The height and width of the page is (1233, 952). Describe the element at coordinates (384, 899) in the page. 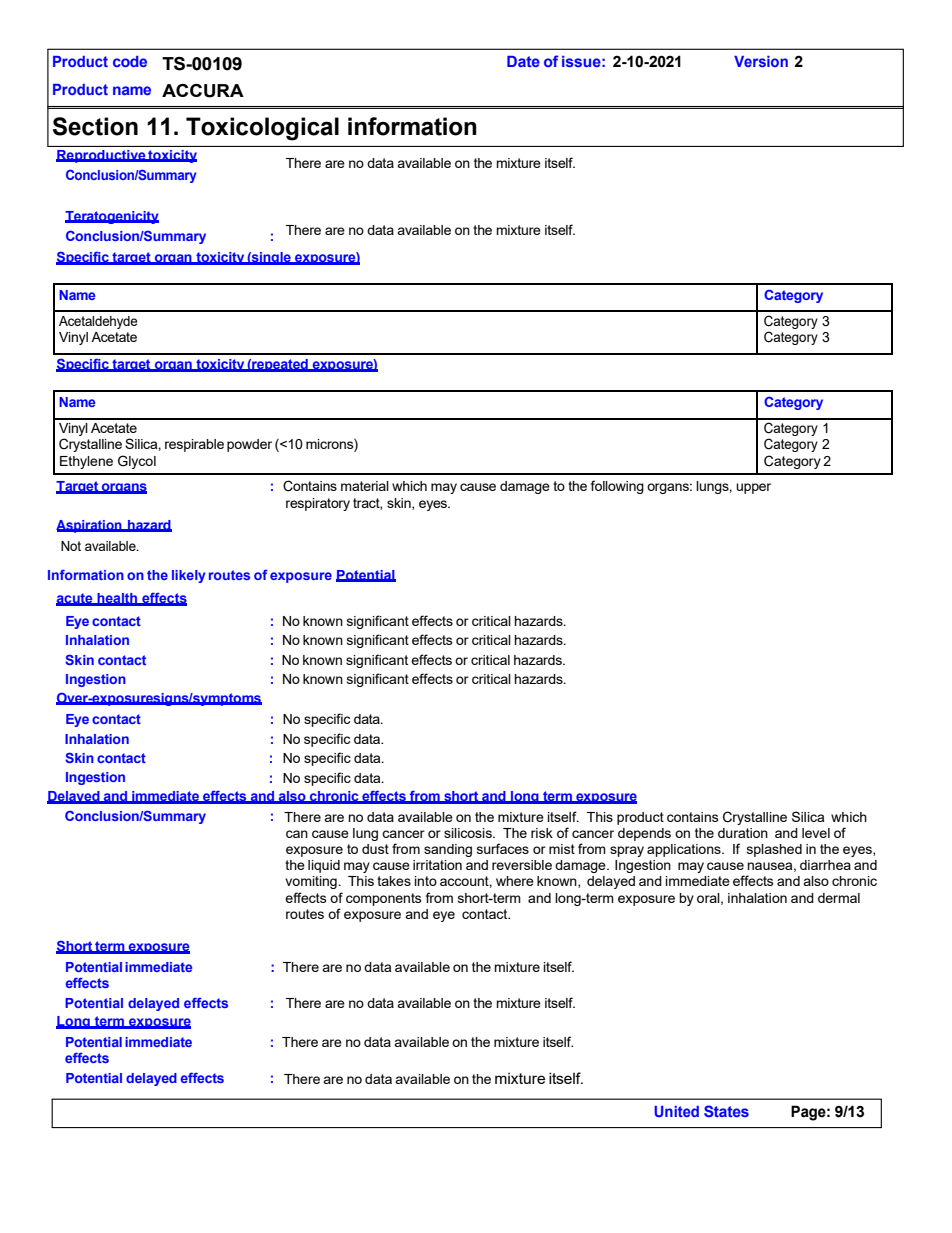

I see `components` at that location.
